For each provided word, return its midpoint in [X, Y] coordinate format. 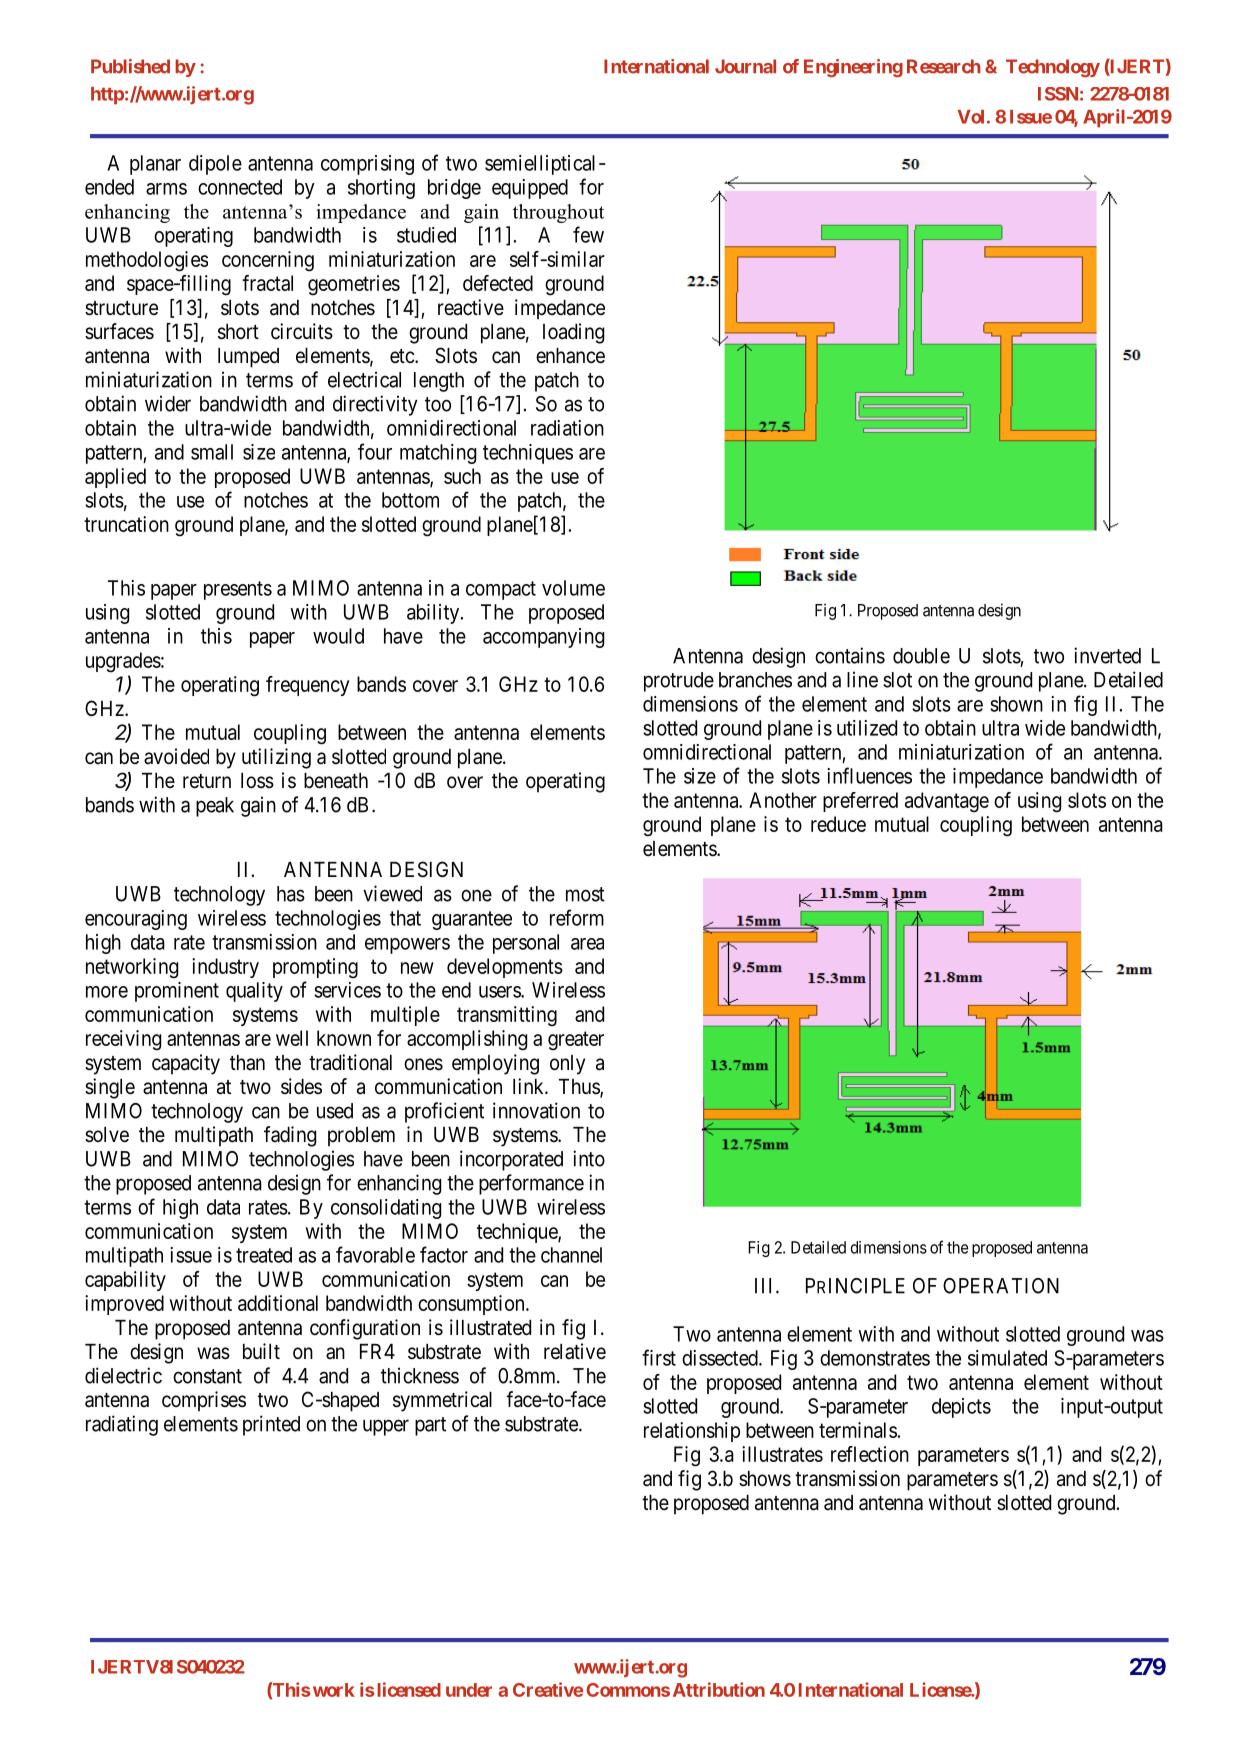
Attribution [719, 1689]
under [469, 1690]
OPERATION [1001, 1286]
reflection [870, 1454]
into [589, 1158]
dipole [215, 165]
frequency [308, 686]
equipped [530, 189]
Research [944, 66]
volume [573, 588]
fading [290, 1136]
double [921, 656]
